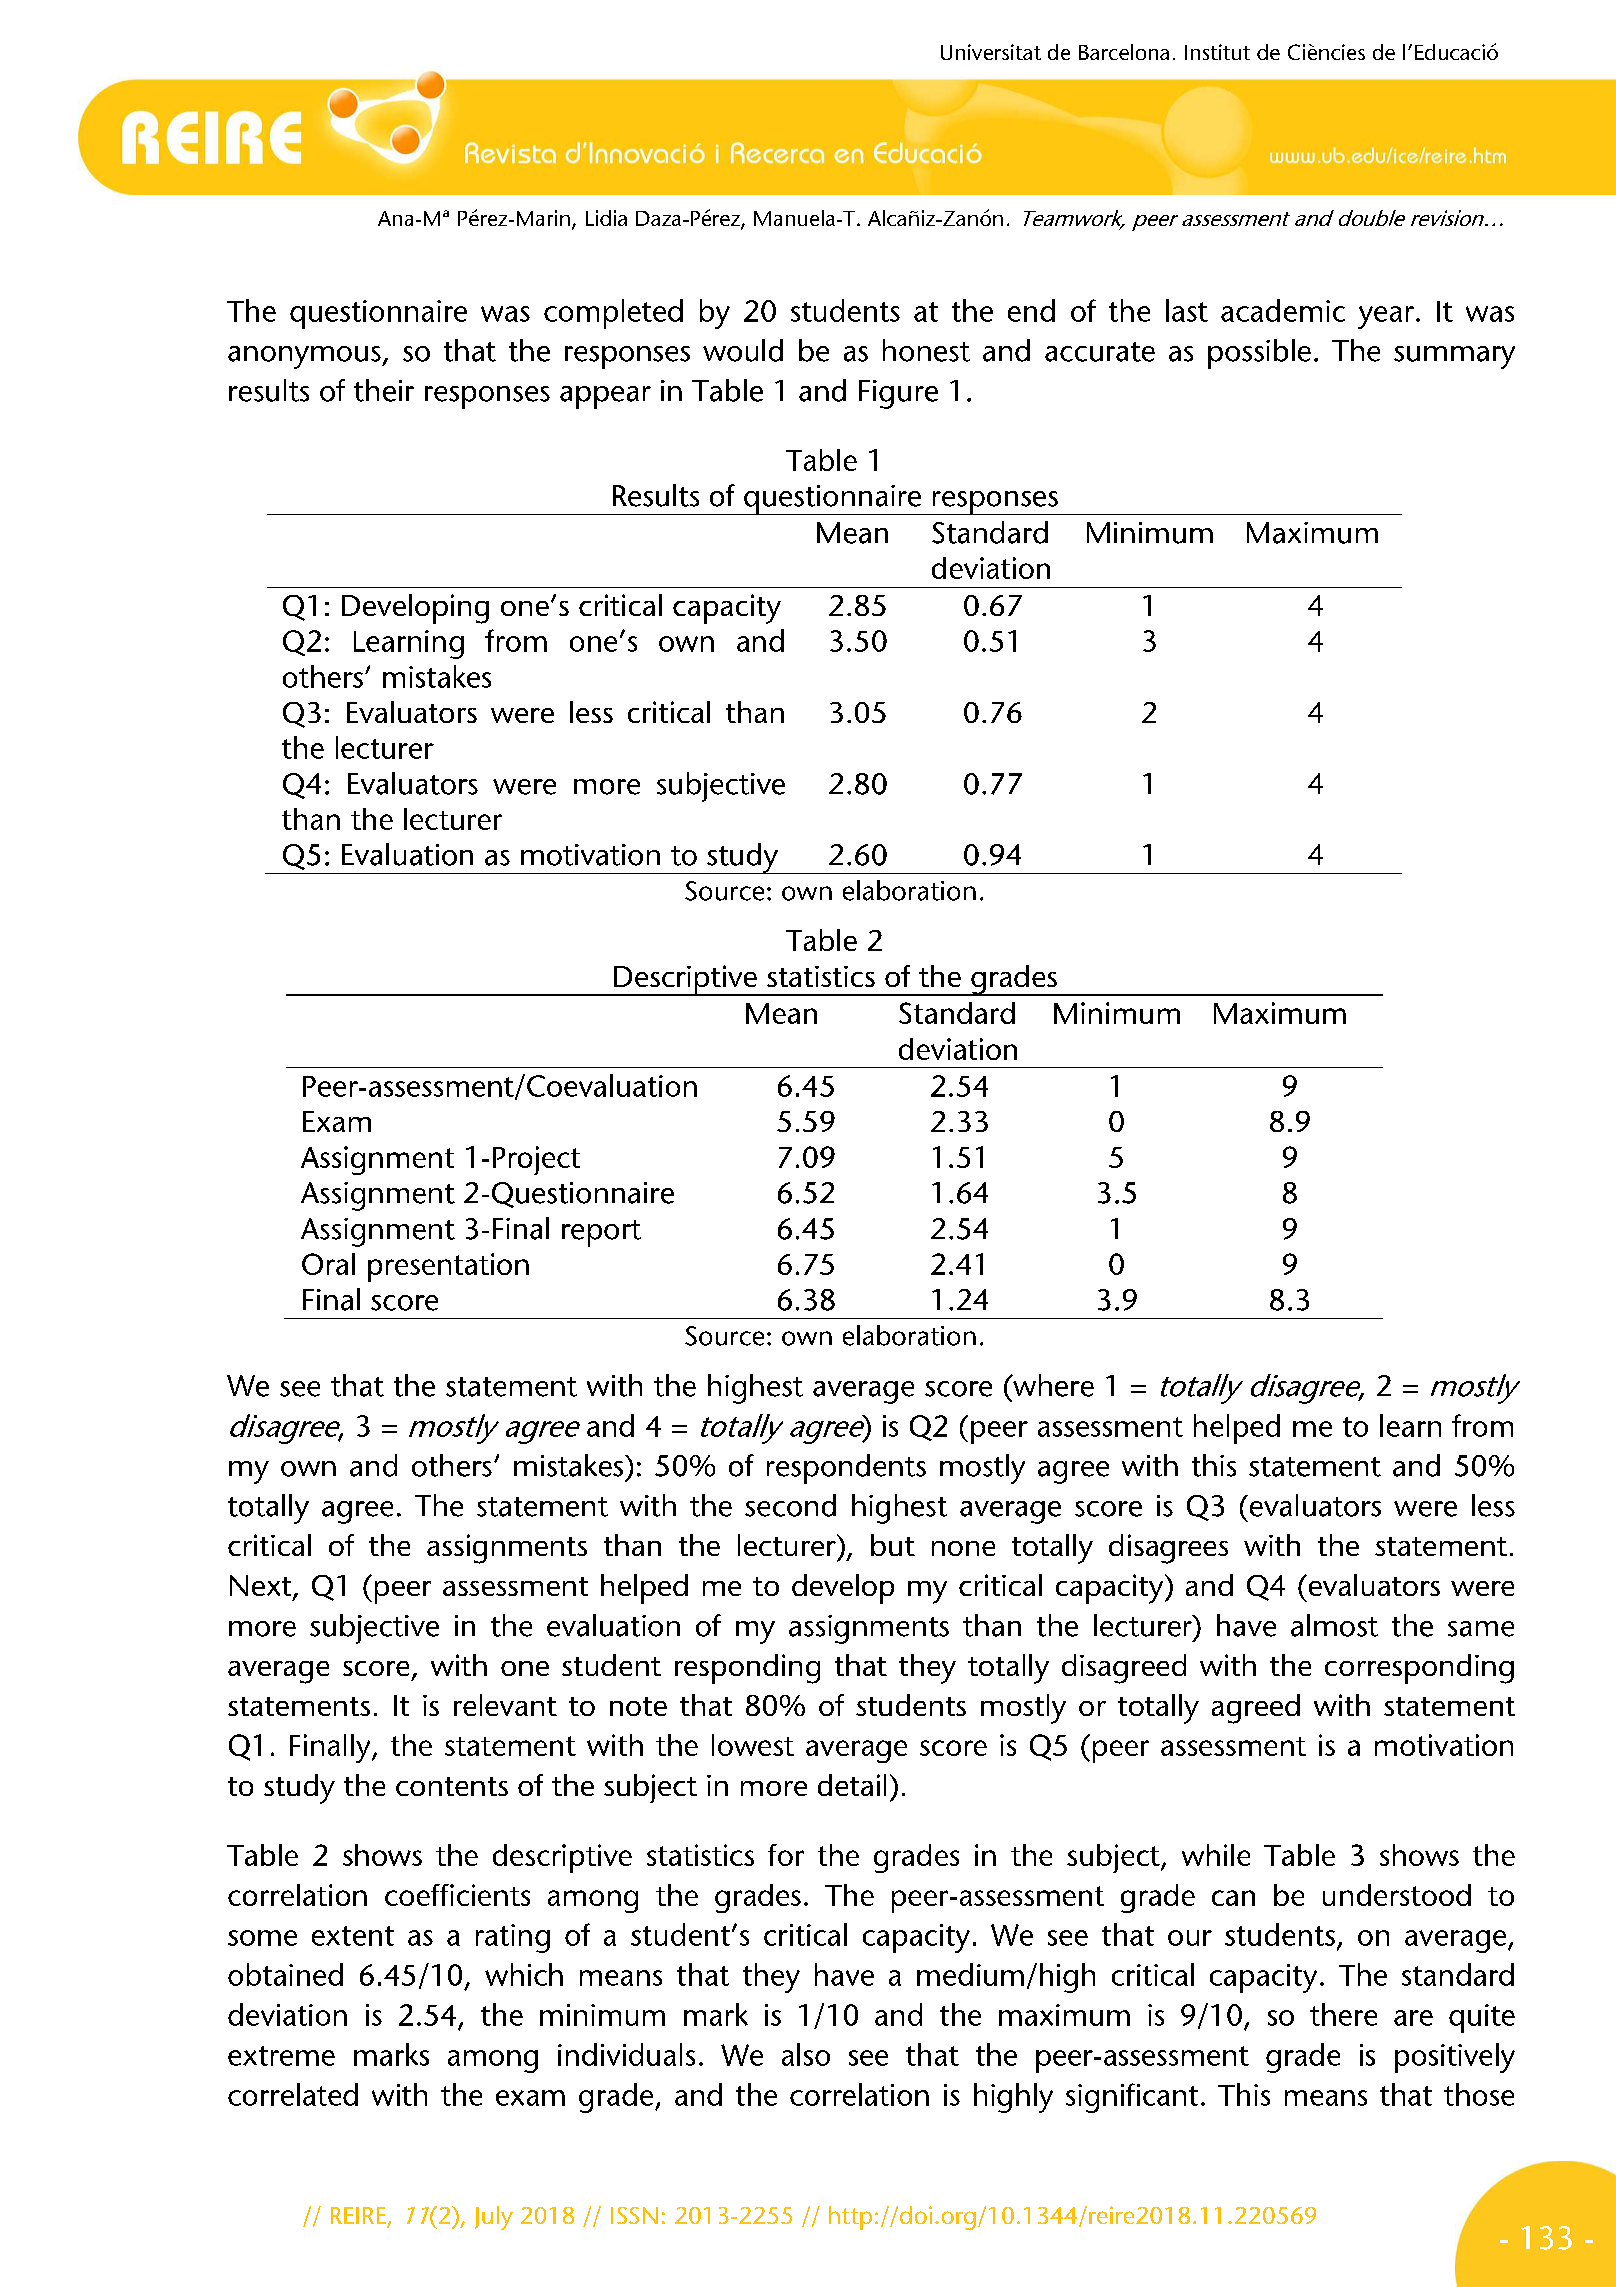  Describe the element at coordinates (1217, 52) in the image. I see `Institut` at that location.
